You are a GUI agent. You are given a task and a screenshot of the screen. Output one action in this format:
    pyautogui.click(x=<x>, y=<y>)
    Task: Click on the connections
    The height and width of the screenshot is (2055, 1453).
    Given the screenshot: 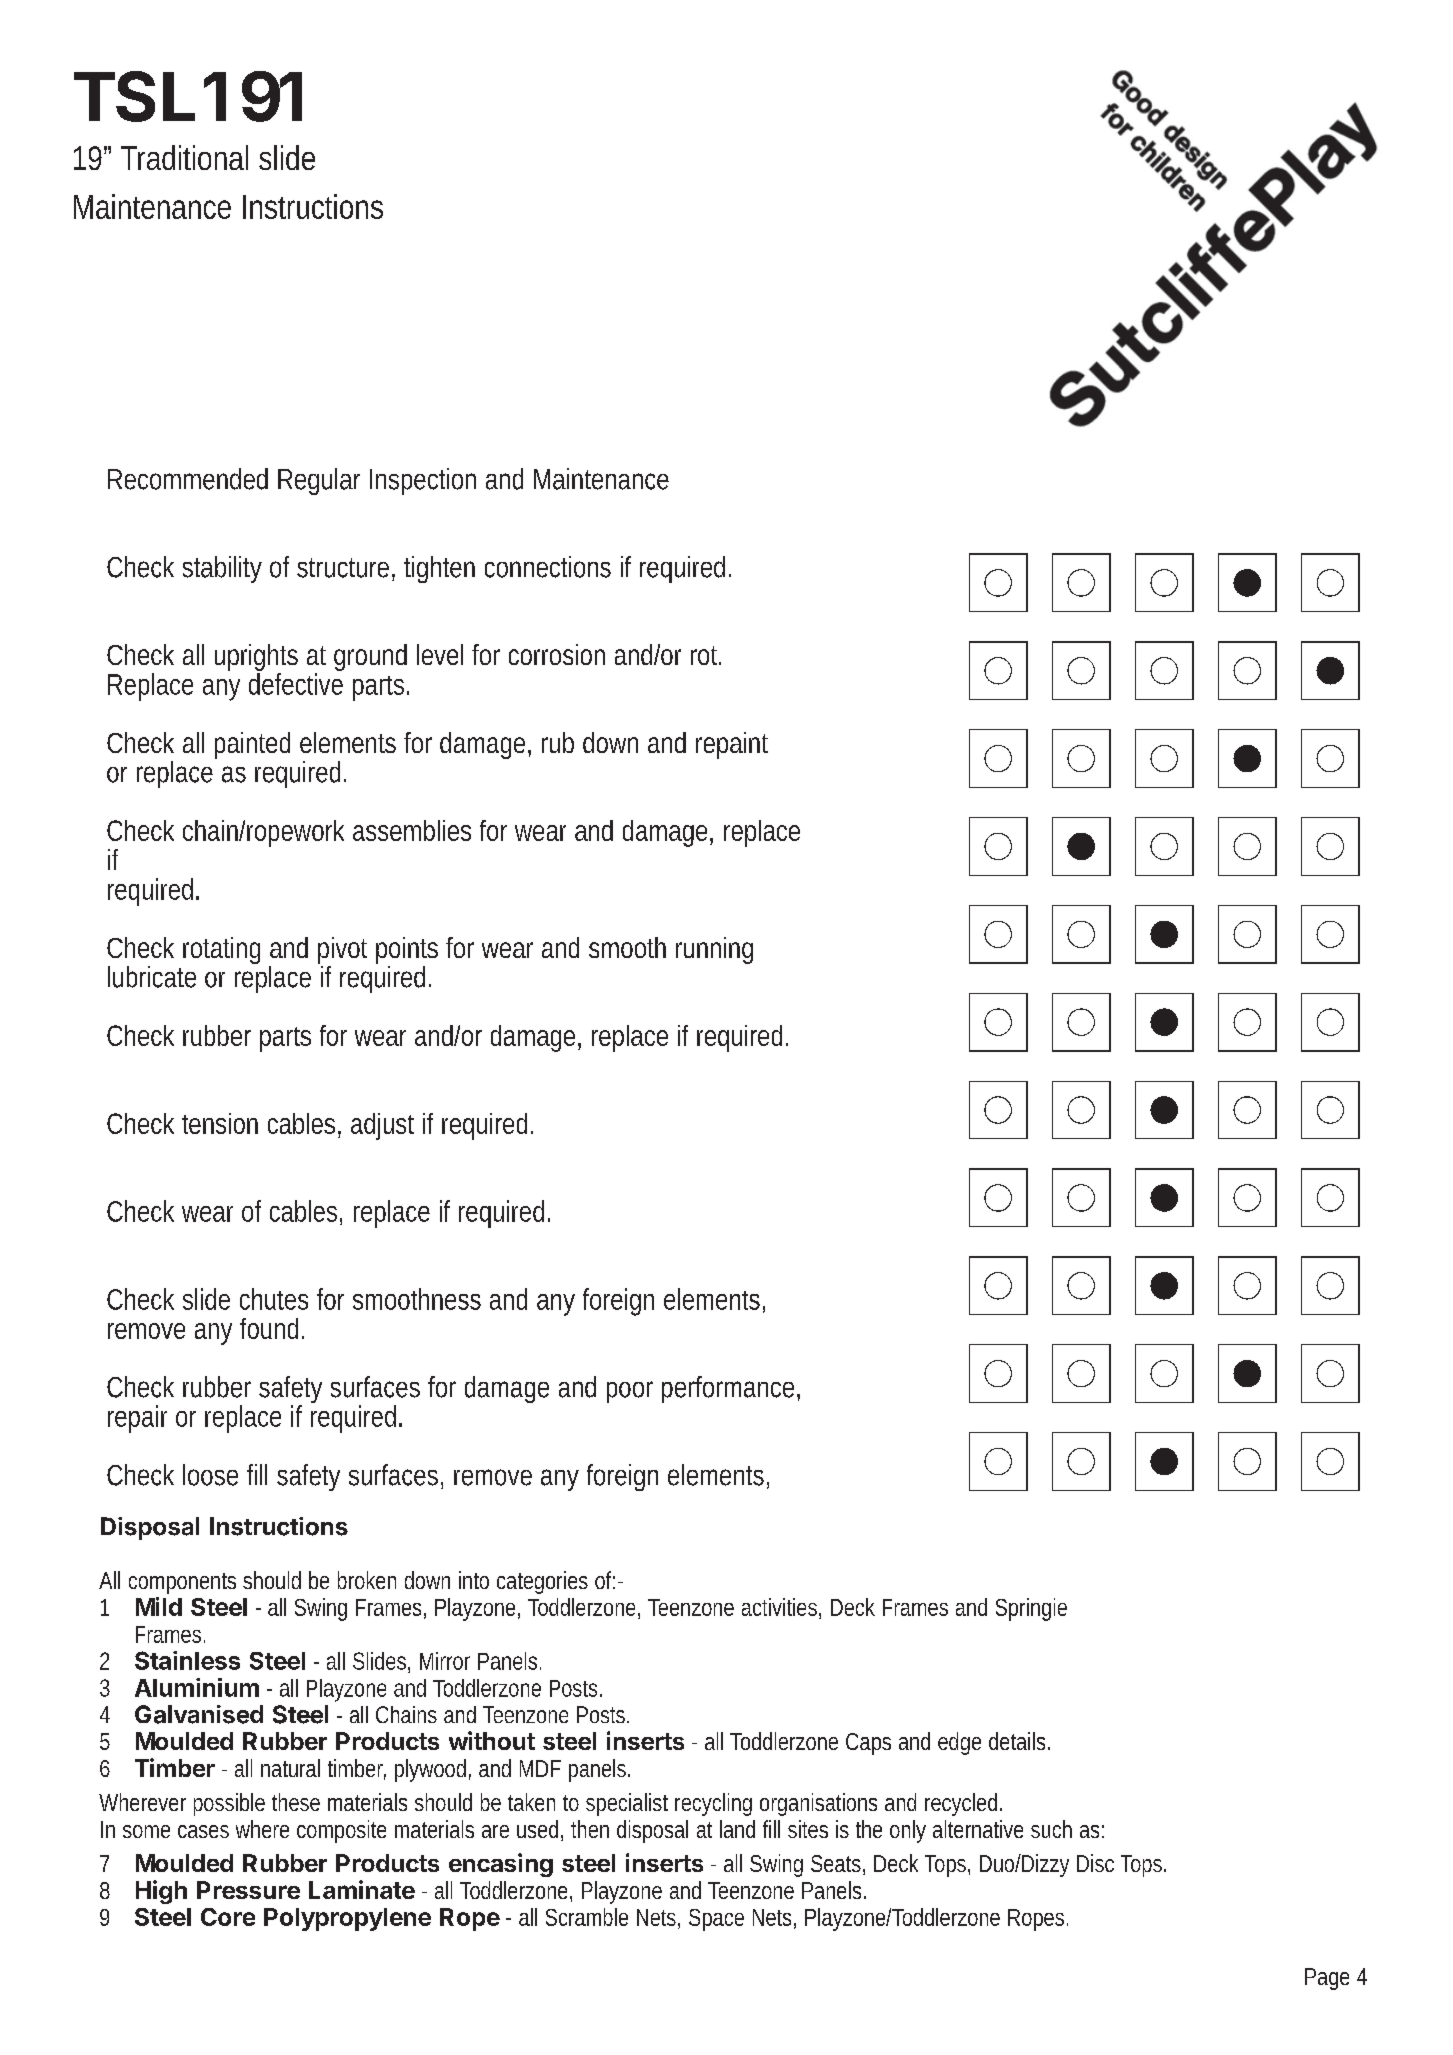 What is the action you would take?
    pyautogui.click(x=548, y=567)
